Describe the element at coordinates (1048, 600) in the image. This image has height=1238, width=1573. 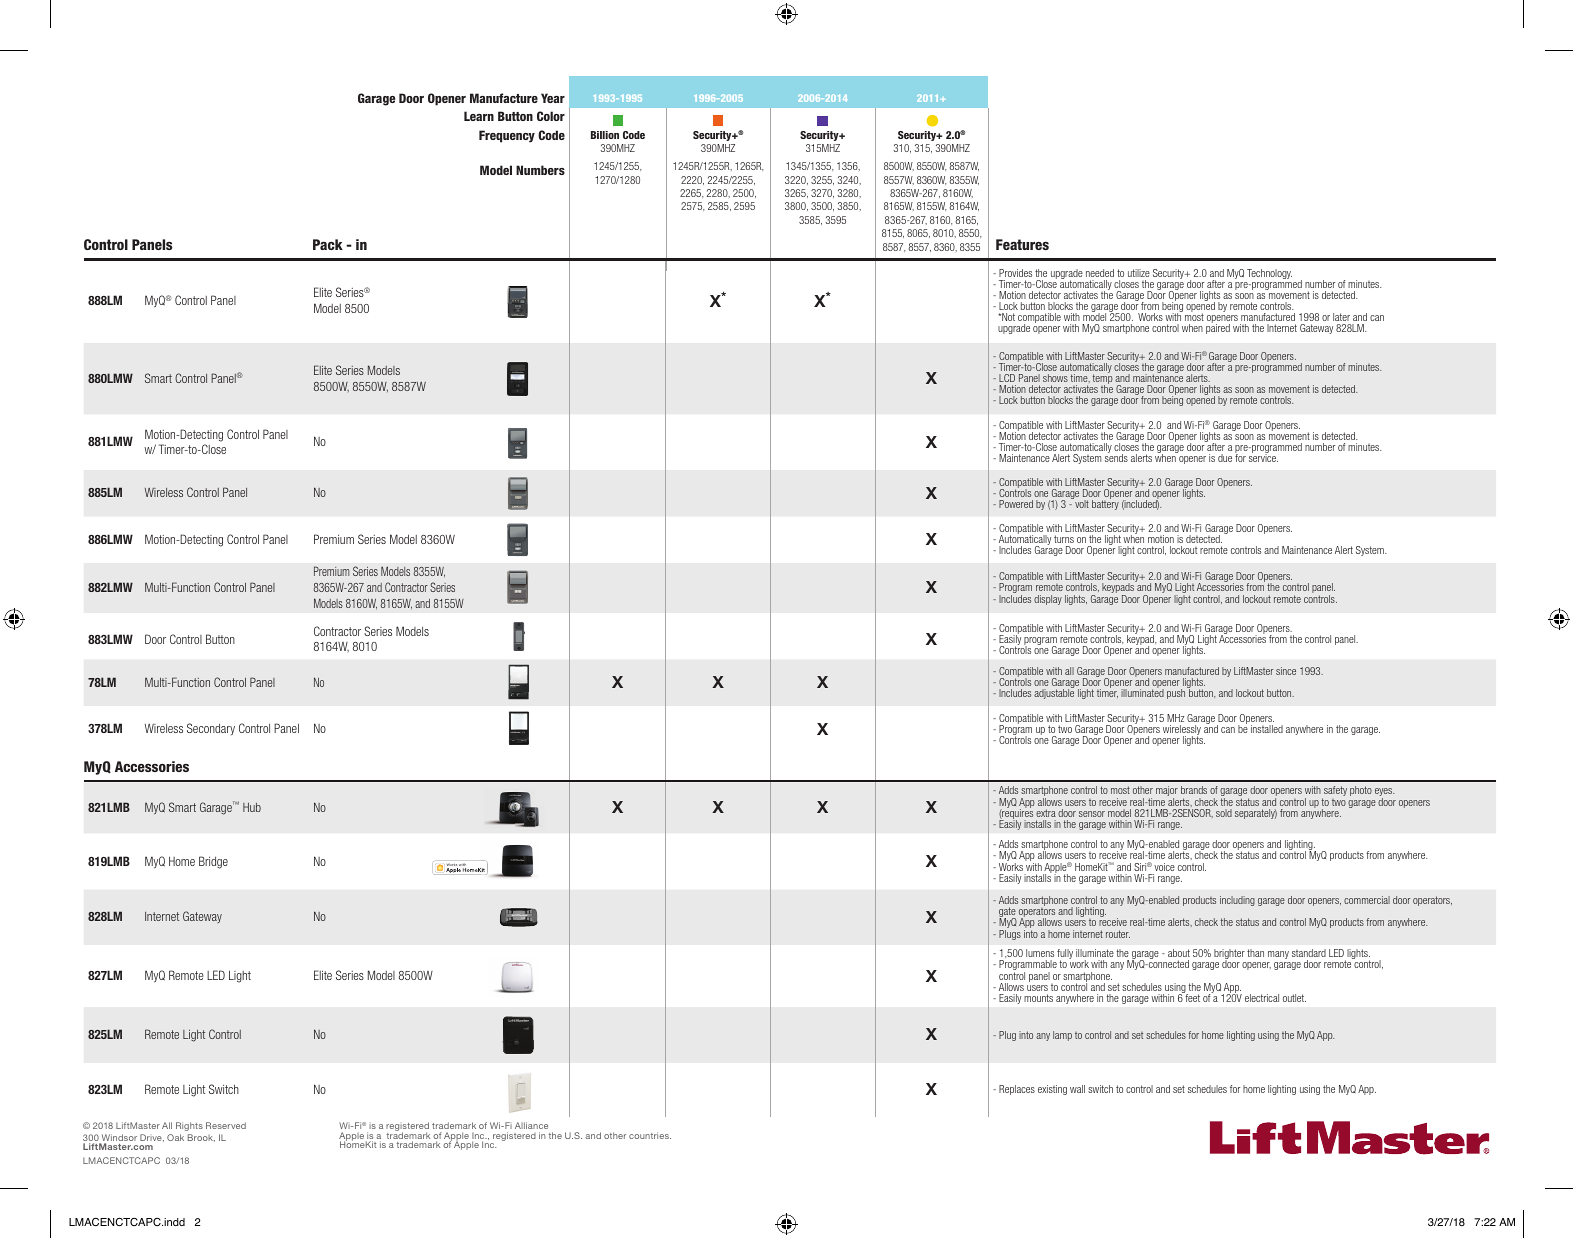
I see `display` at that location.
